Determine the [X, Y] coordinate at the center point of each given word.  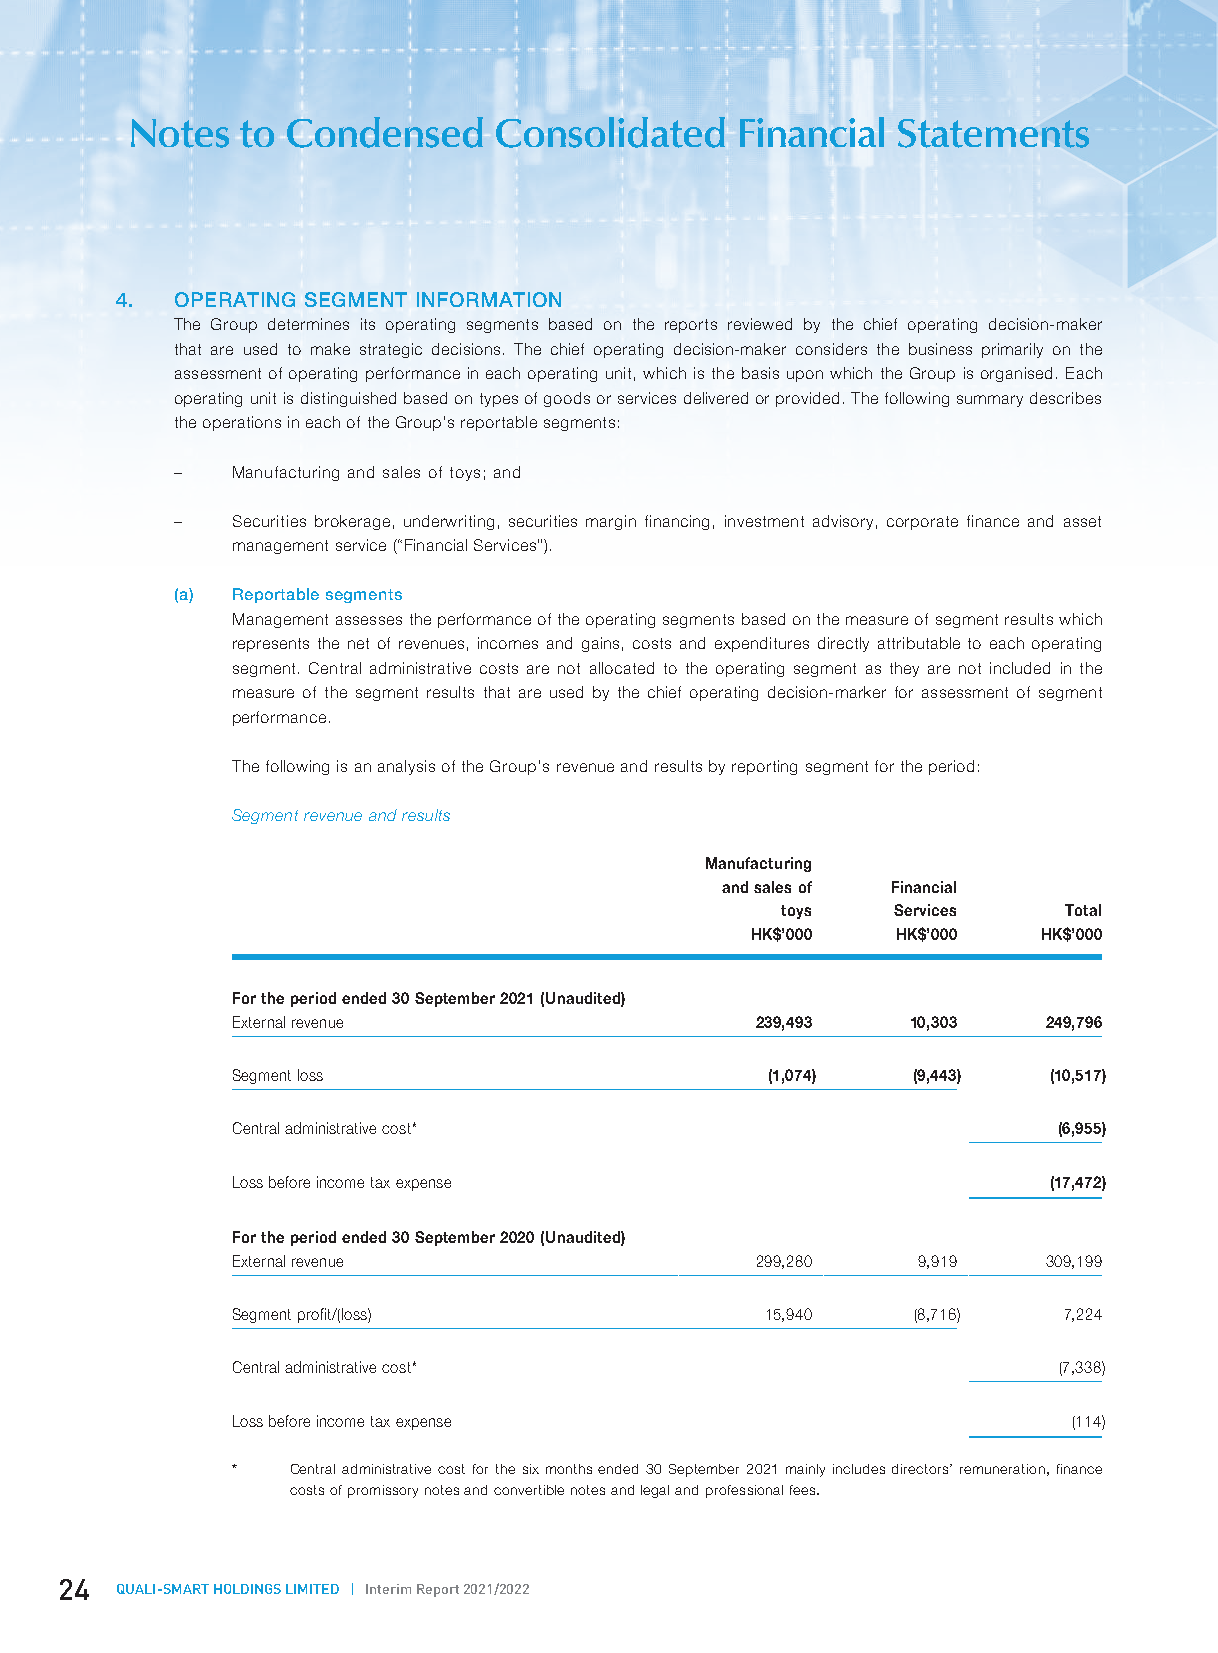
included [1020, 668]
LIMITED [312, 1589]
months [569, 1469]
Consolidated [610, 132]
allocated [622, 668]
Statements [993, 133]
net [358, 643]
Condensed [385, 132]
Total [1083, 910]
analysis [406, 767]
